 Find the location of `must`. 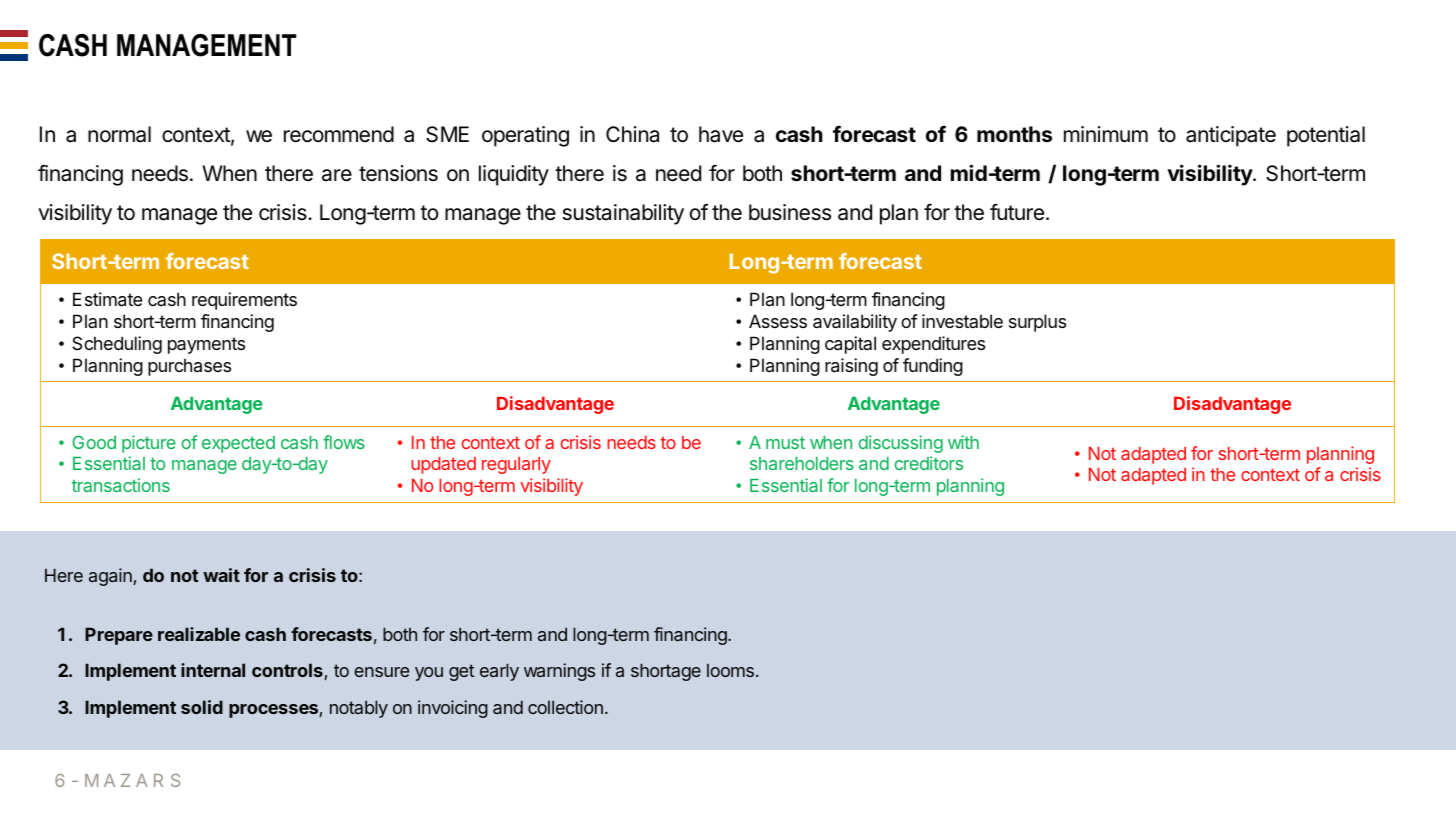

must is located at coordinates (785, 443).
